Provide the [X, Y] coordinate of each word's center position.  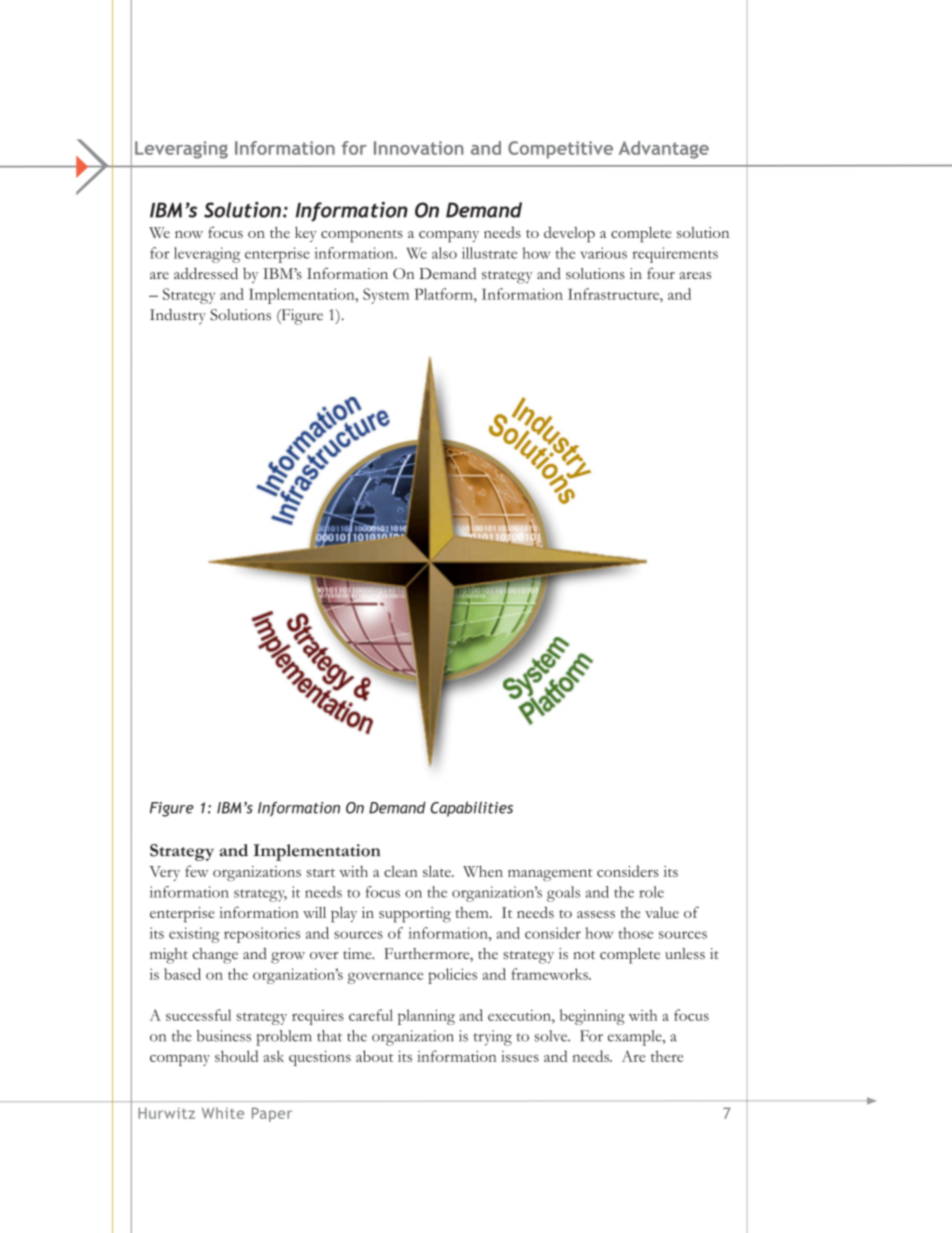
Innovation [419, 148]
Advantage [664, 150]
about [374, 1056]
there [667, 1056]
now [189, 234]
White [223, 1113]
